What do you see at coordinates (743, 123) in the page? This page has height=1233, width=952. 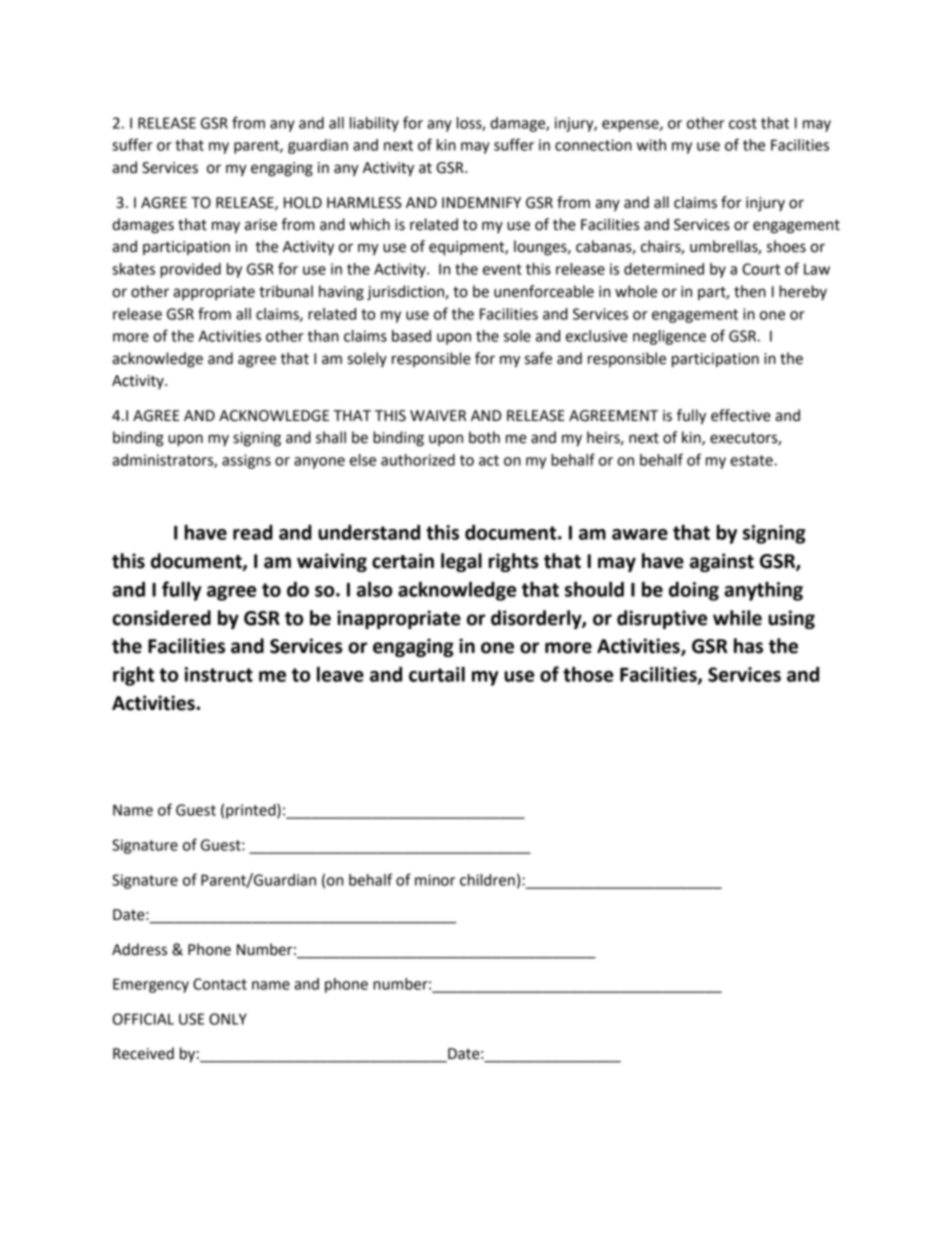 I see `cost` at bounding box center [743, 123].
